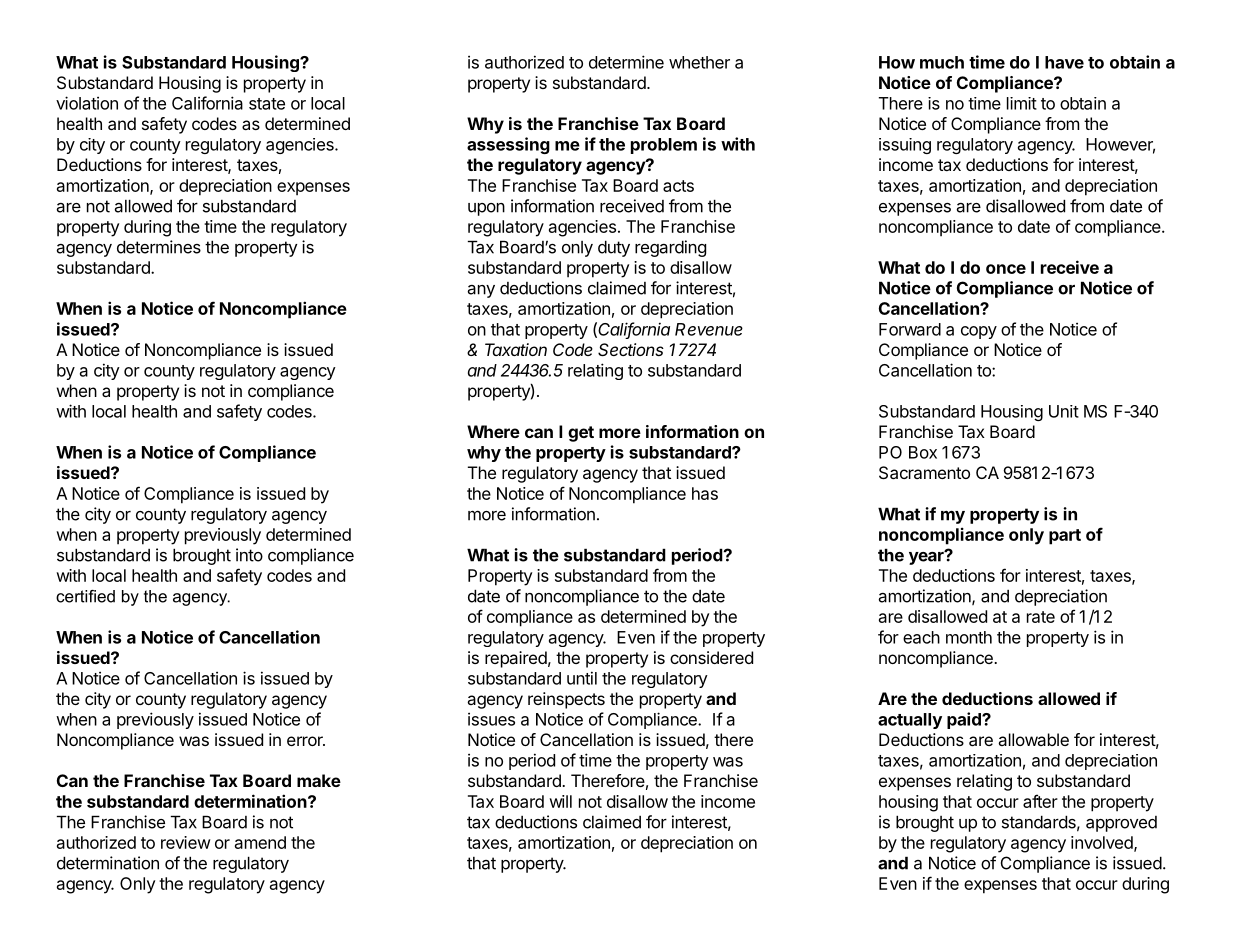 Image resolution: width=1233 pixels, height=952 pixels. What do you see at coordinates (969, 637) in the document?
I see `month` at bounding box center [969, 637].
